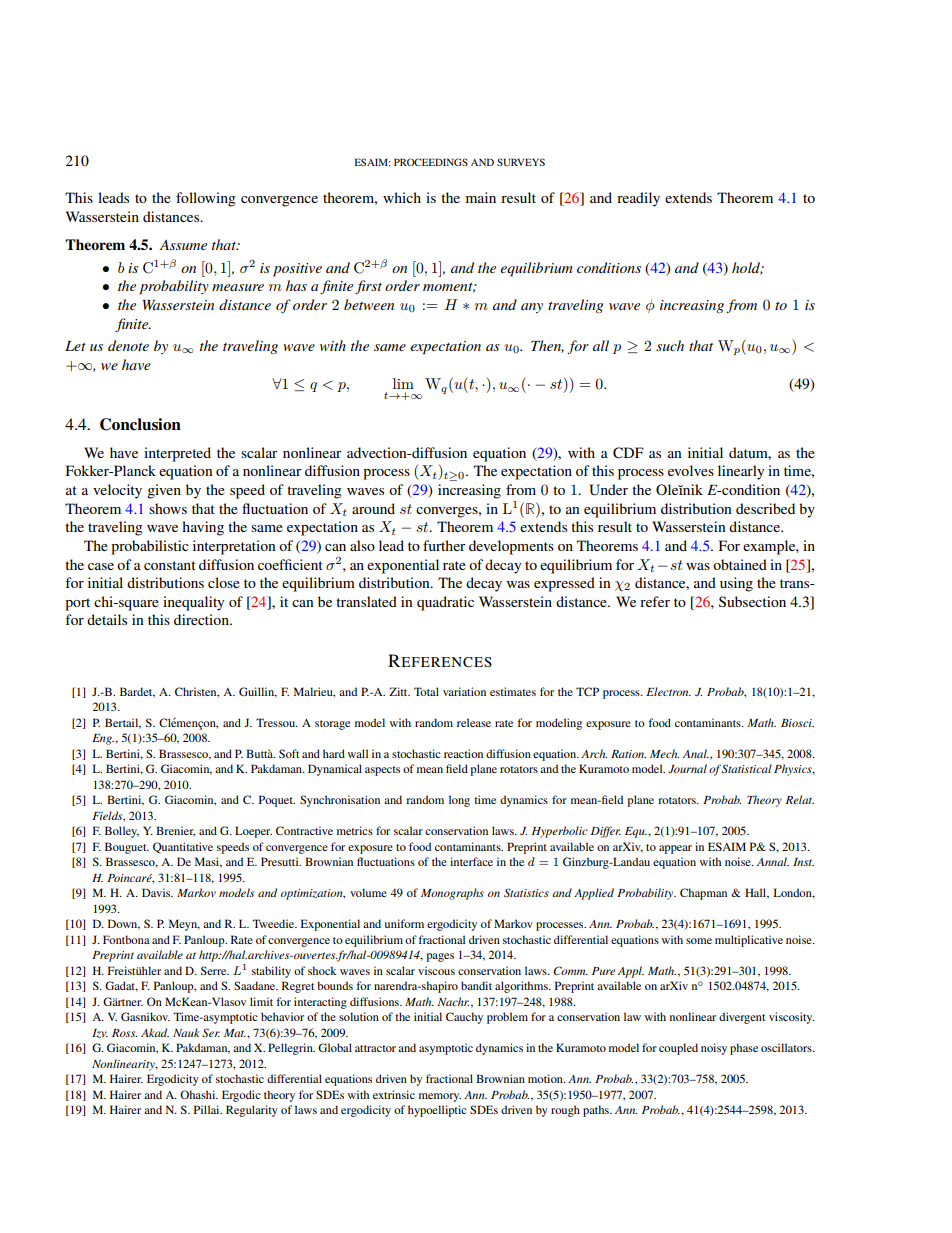 This image has width=952, height=1233. I want to click on evolves, so click(691, 470).
